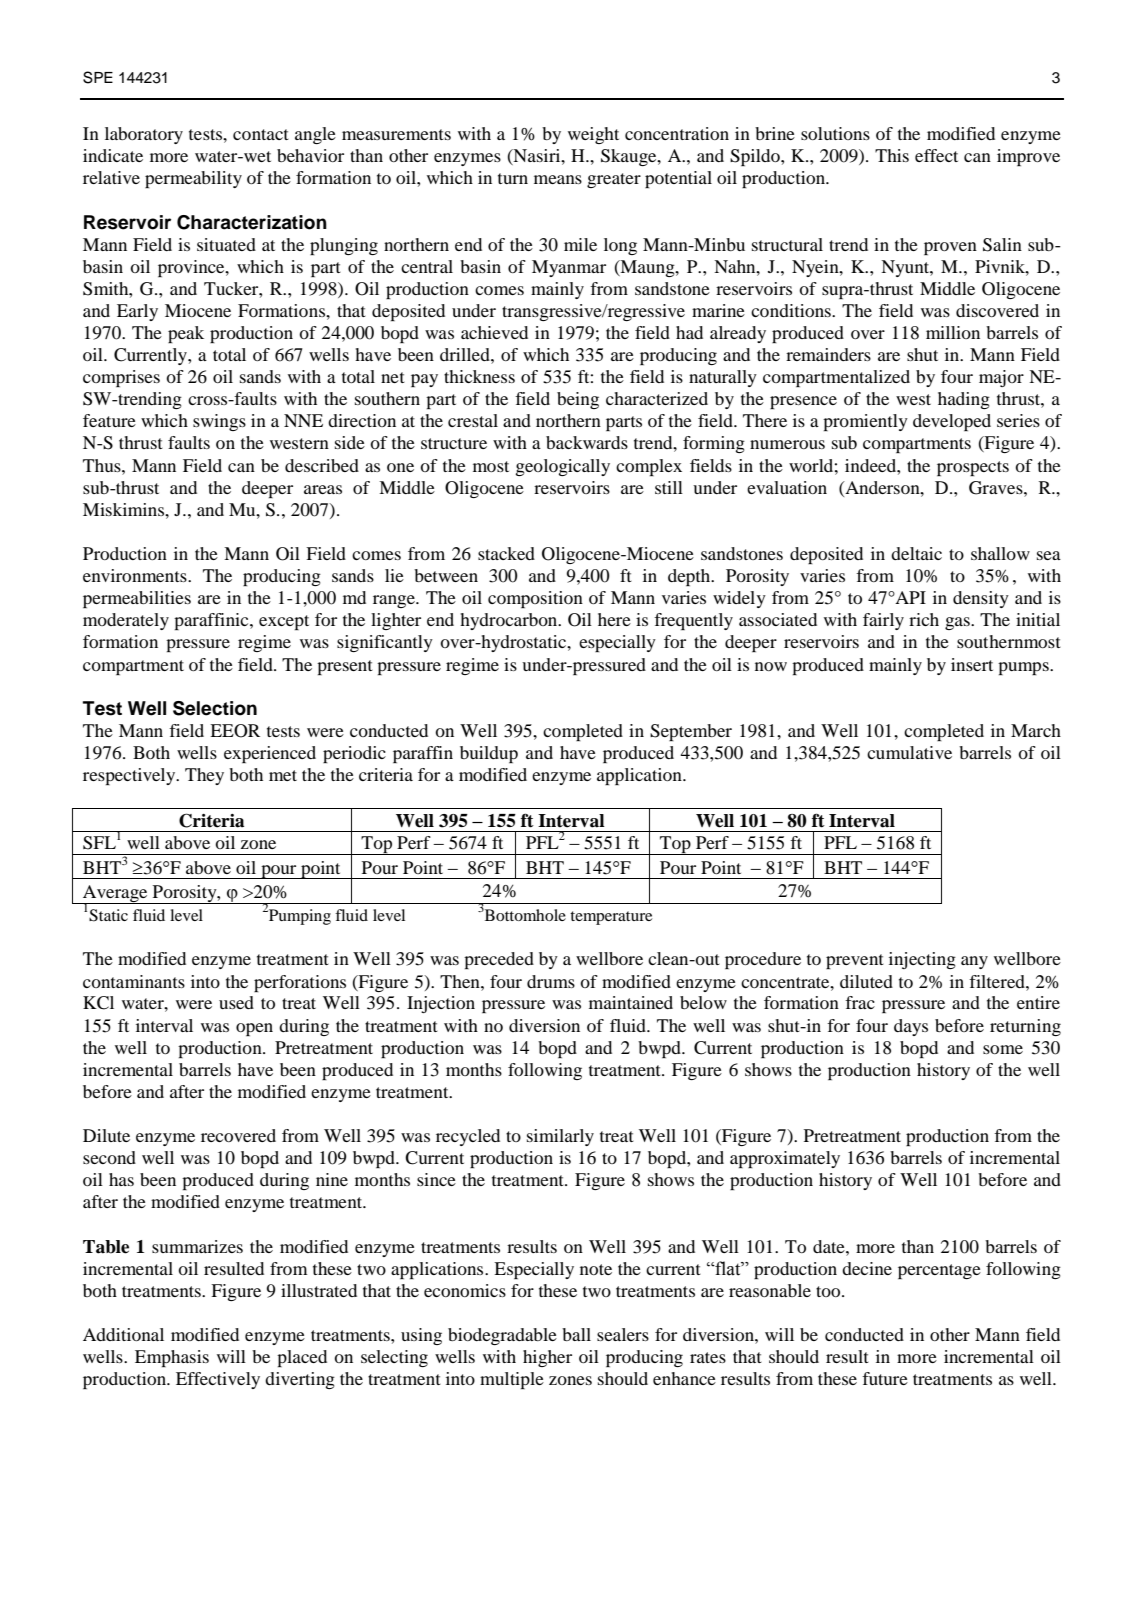 The image size is (1144, 1617). What do you see at coordinates (506, 553) in the document?
I see `stacked` at bounding box center [506, 553].
